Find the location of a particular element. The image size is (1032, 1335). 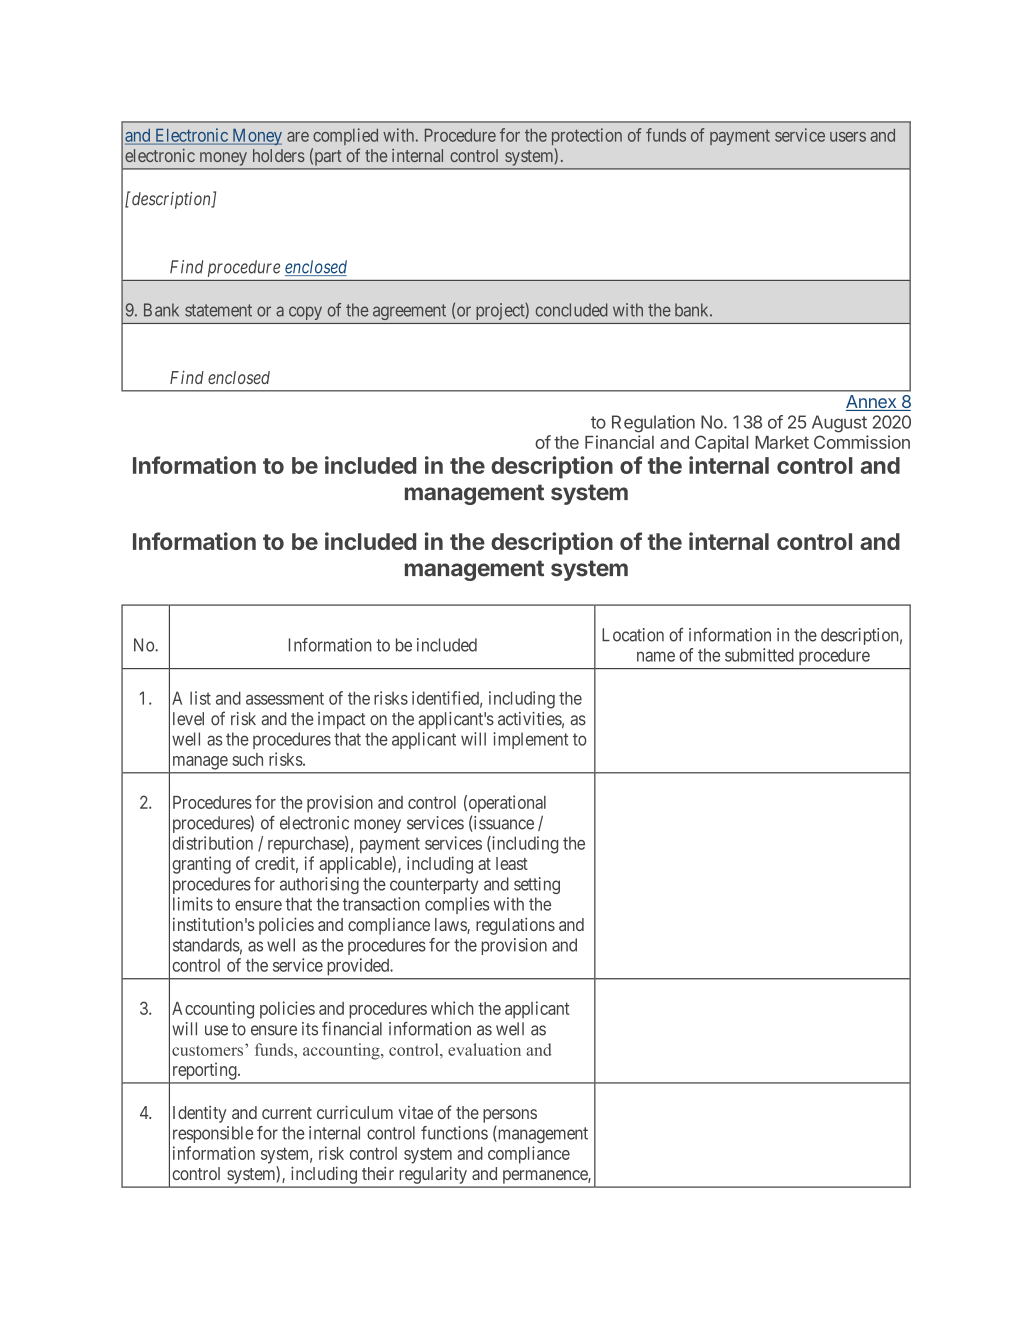

Market is located at coordinates (782, 442).
